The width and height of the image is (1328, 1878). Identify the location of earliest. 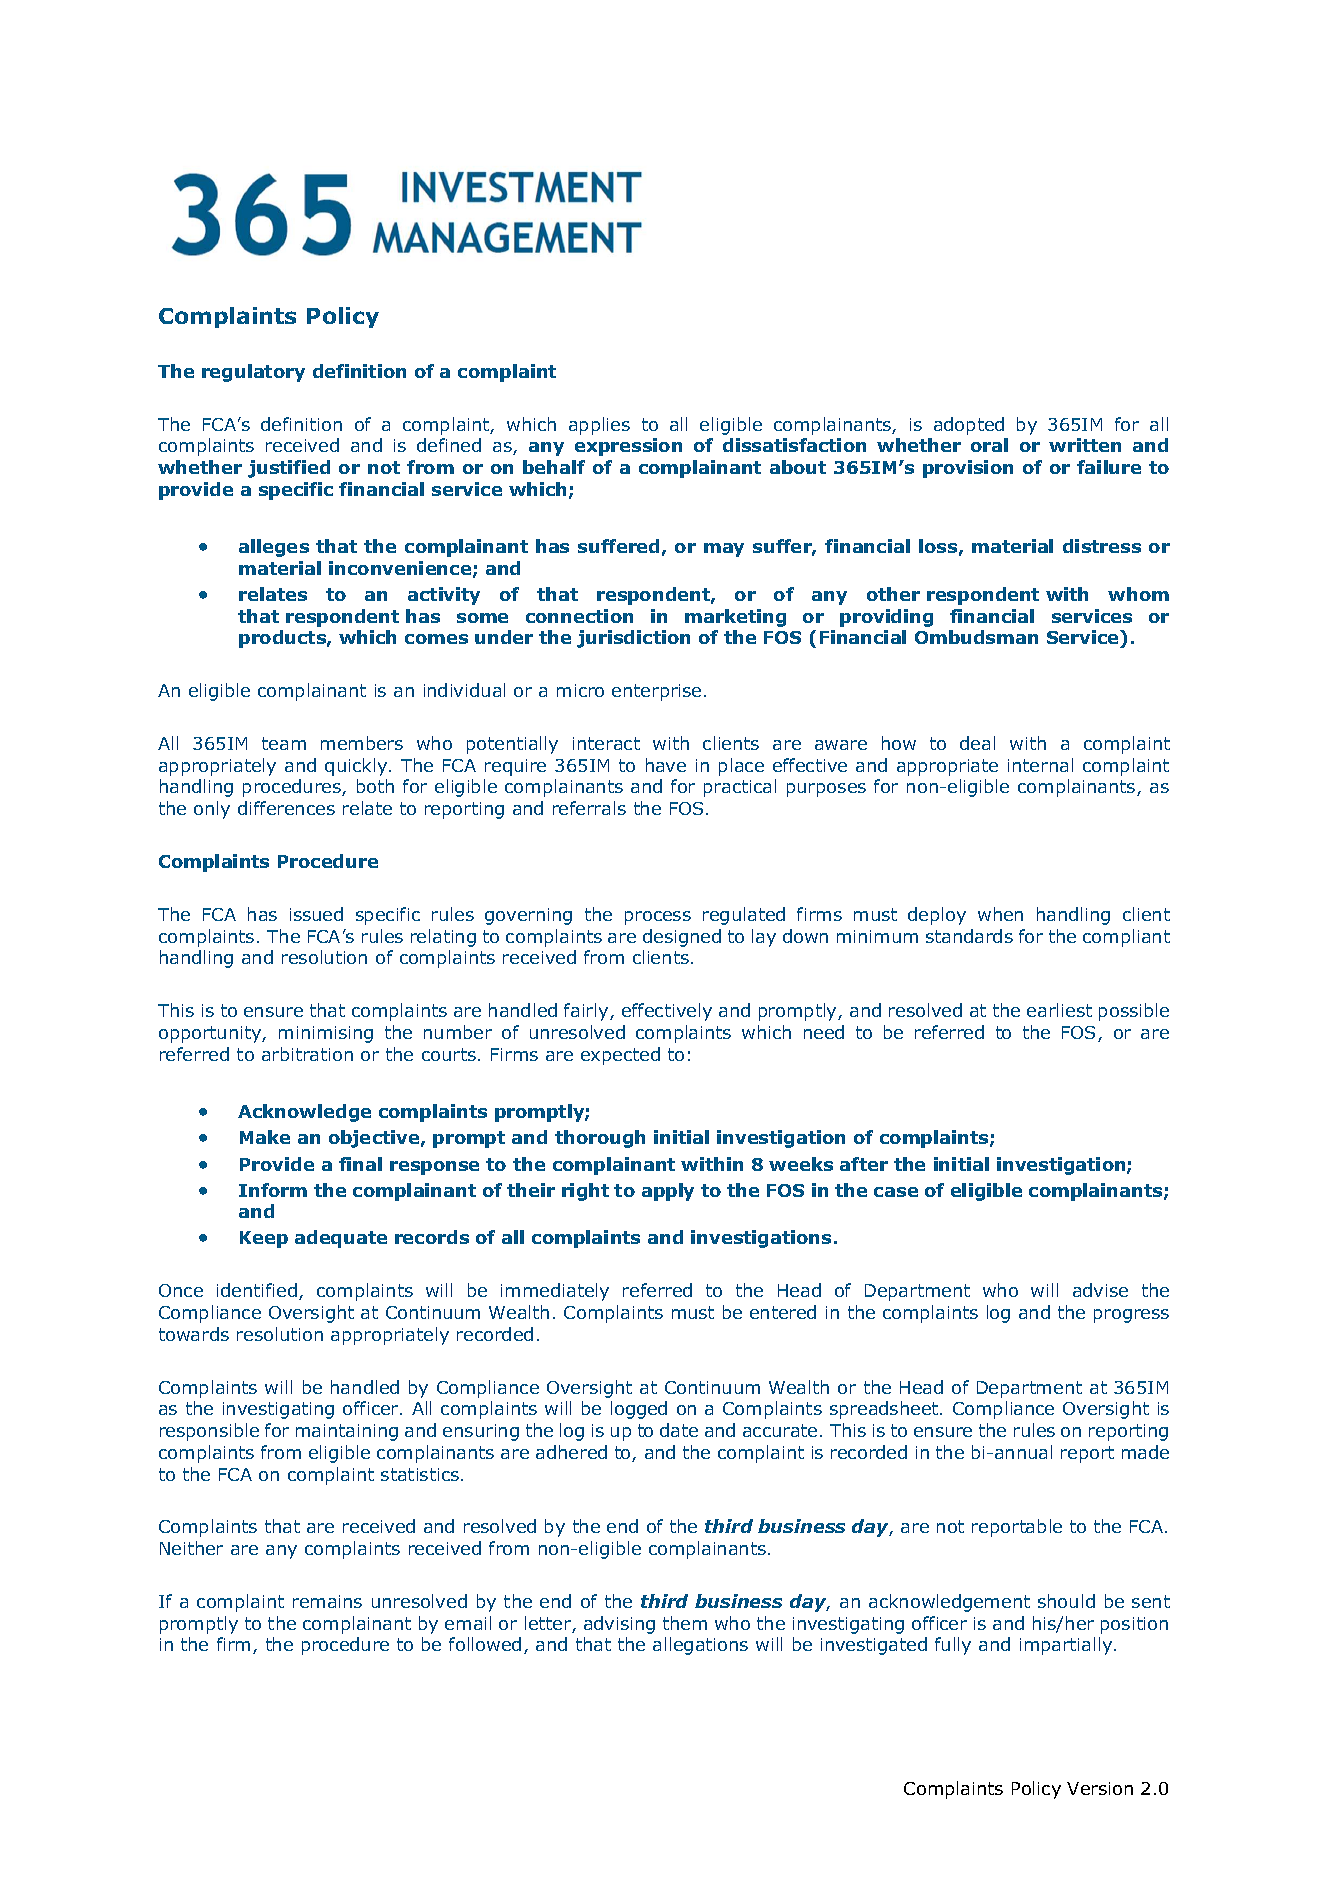
(1059, 1010).
